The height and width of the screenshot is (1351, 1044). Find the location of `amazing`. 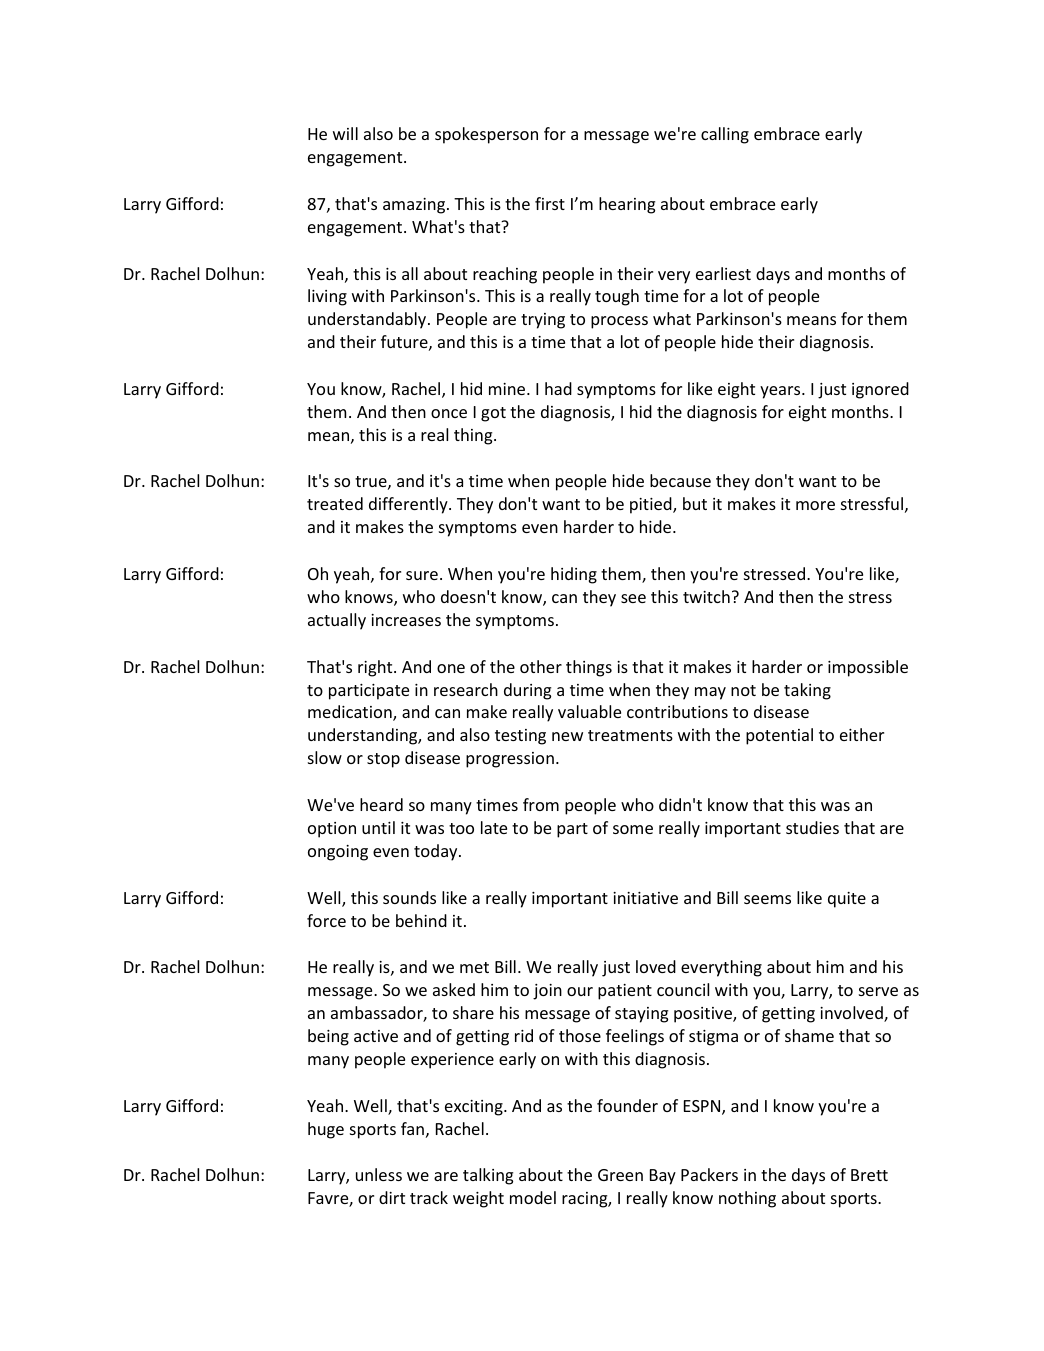

amazing is located at coordinates (415, 206).
